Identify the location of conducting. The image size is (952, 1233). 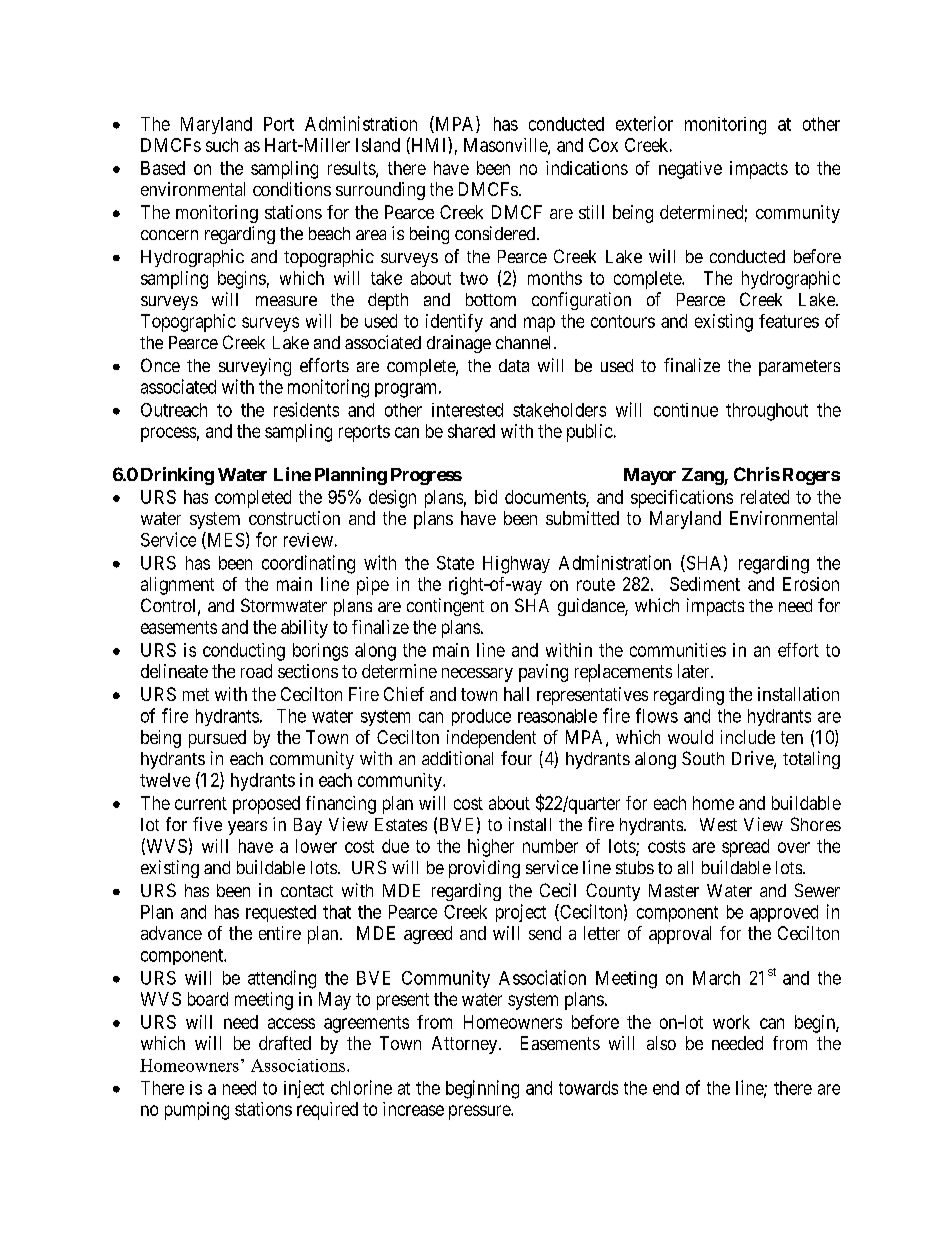
(244, 652).
